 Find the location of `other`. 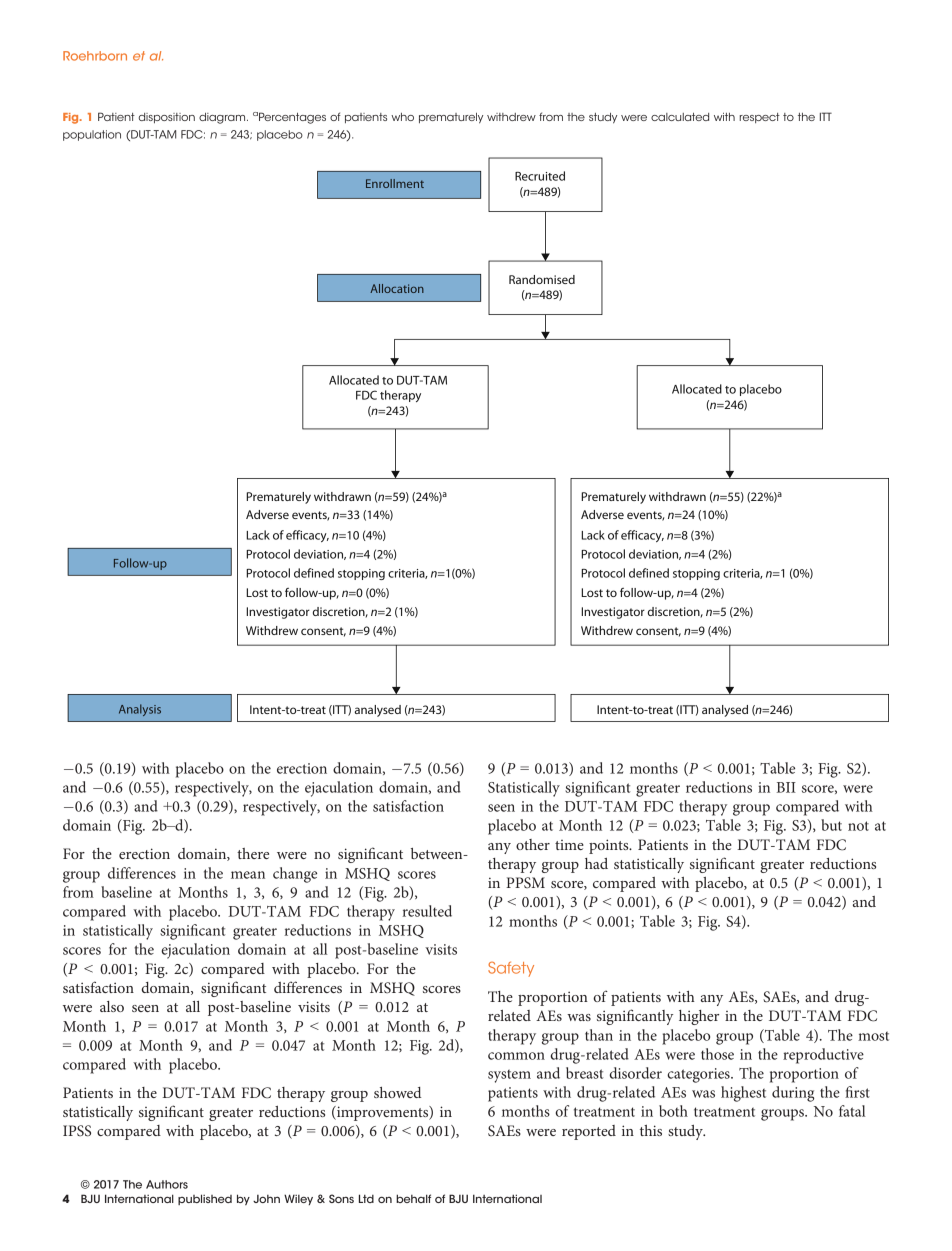

other is located at coordinates (533, 844).
